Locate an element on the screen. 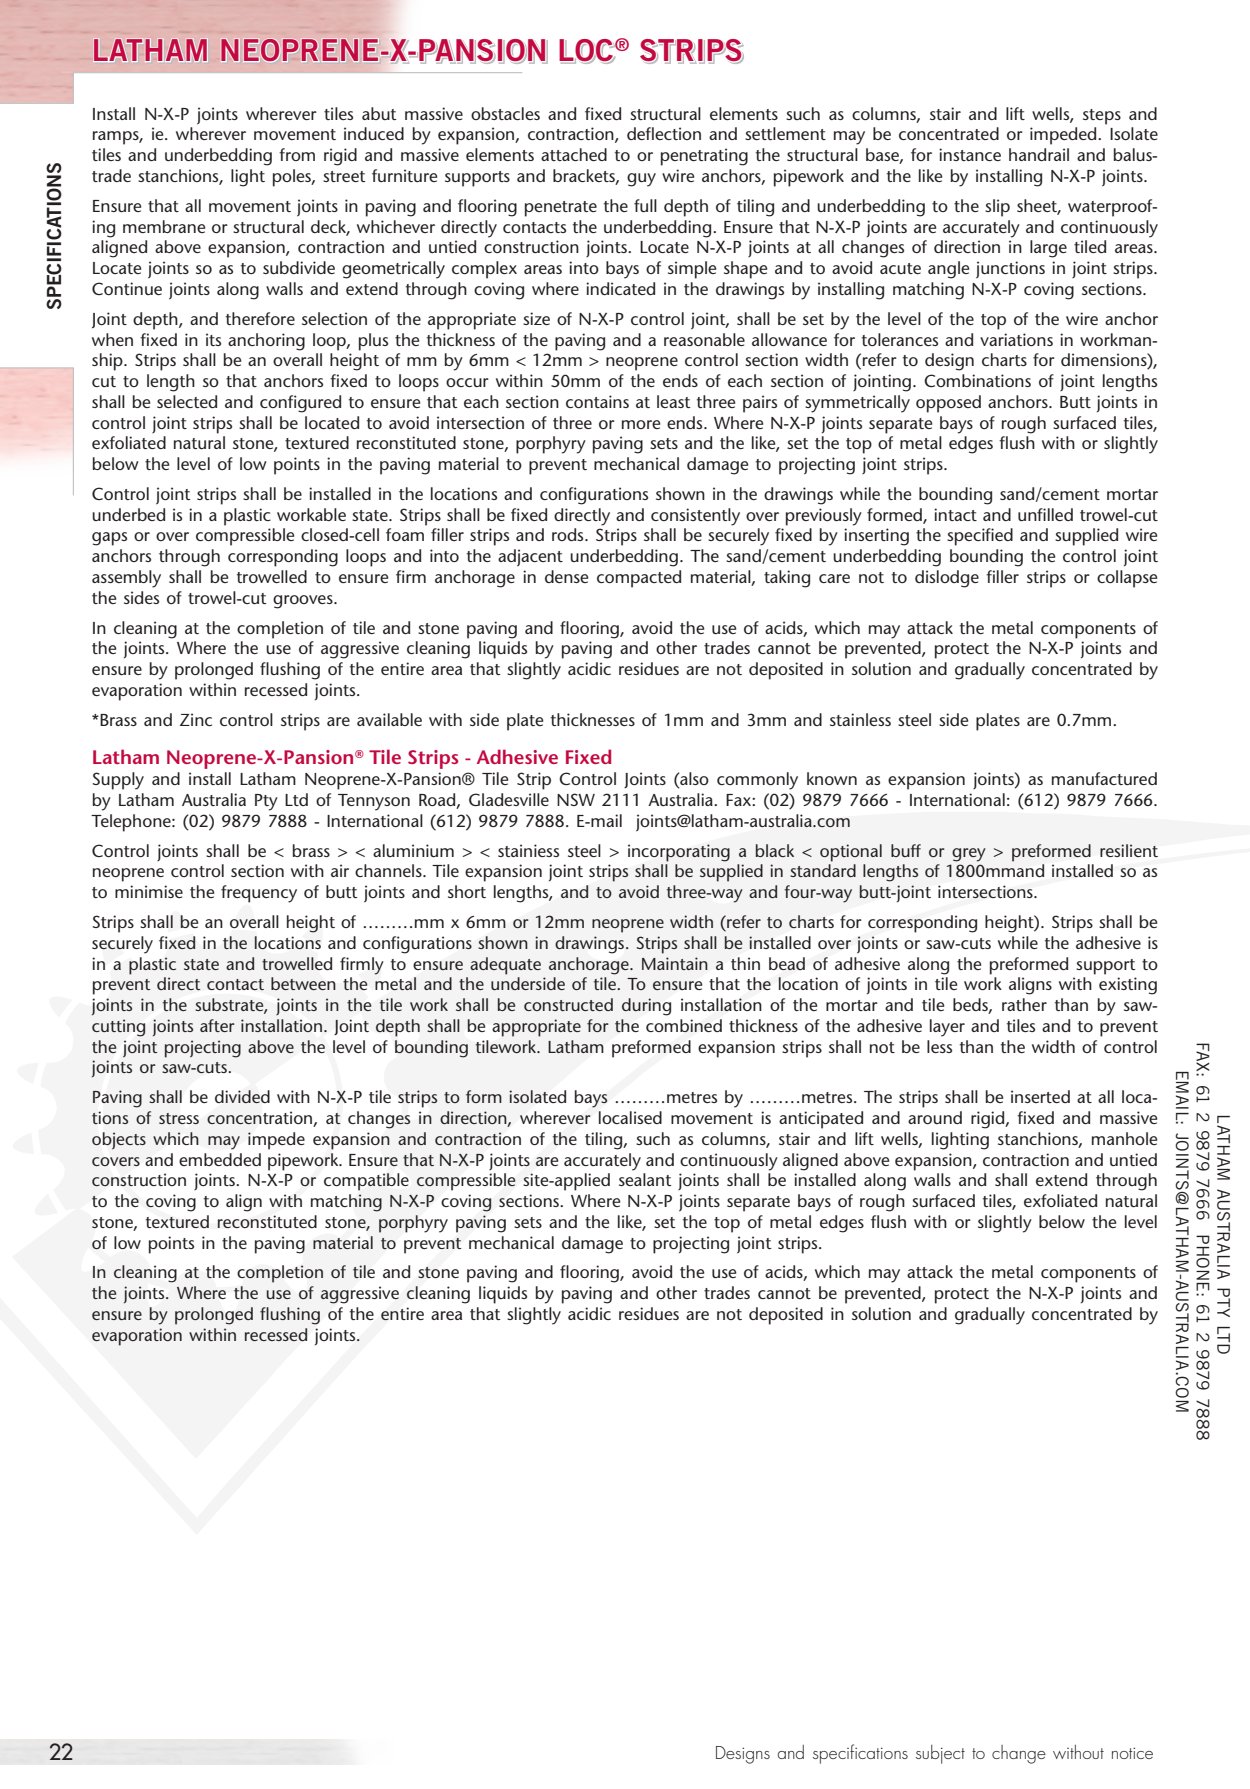 The image size is (1250, 1789). subject is located at coordinates (940, 1754).
